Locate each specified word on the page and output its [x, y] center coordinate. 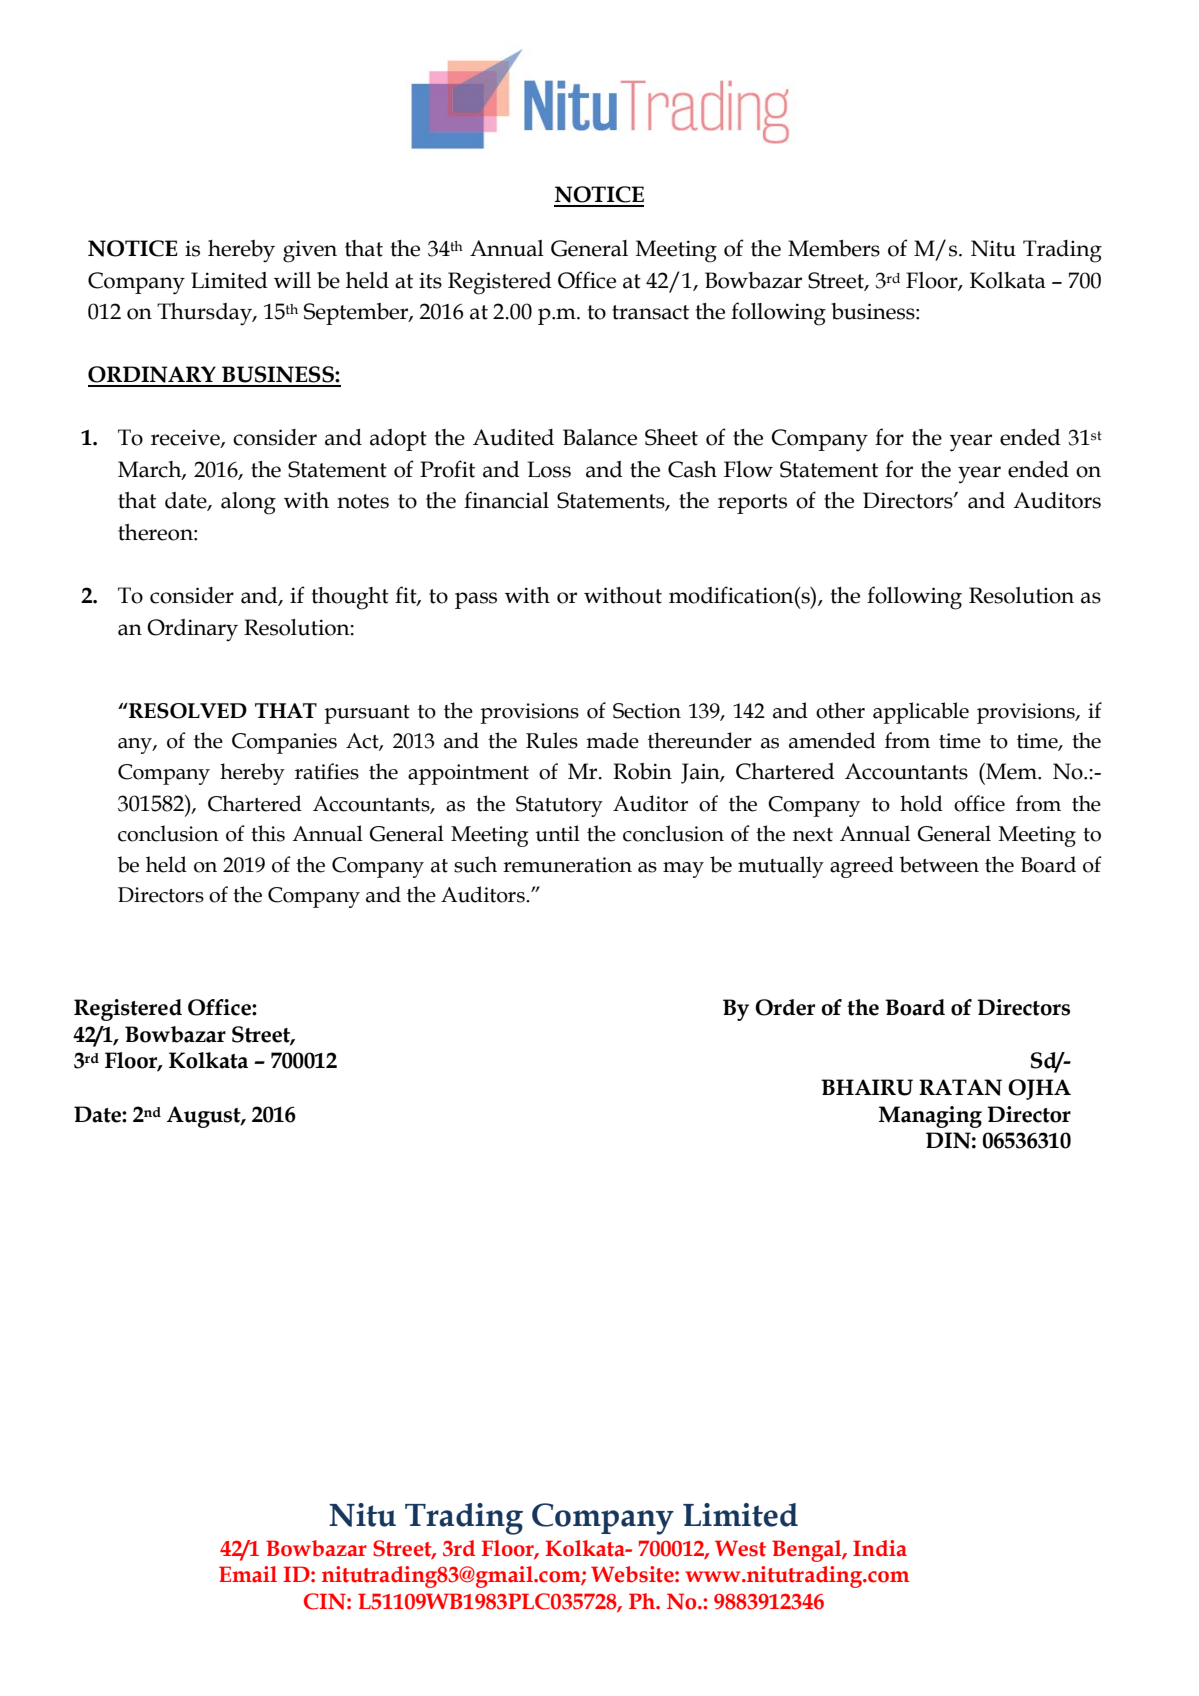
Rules [552, 740]
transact [650, 312]
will [292, 280]
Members [834, 248]
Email [248, 1574]
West [740, 1548]
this [268, 833]
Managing [930, 1117]
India [880, 1548]
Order [785, 1007]
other [840, 710]
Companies [284, 743]
